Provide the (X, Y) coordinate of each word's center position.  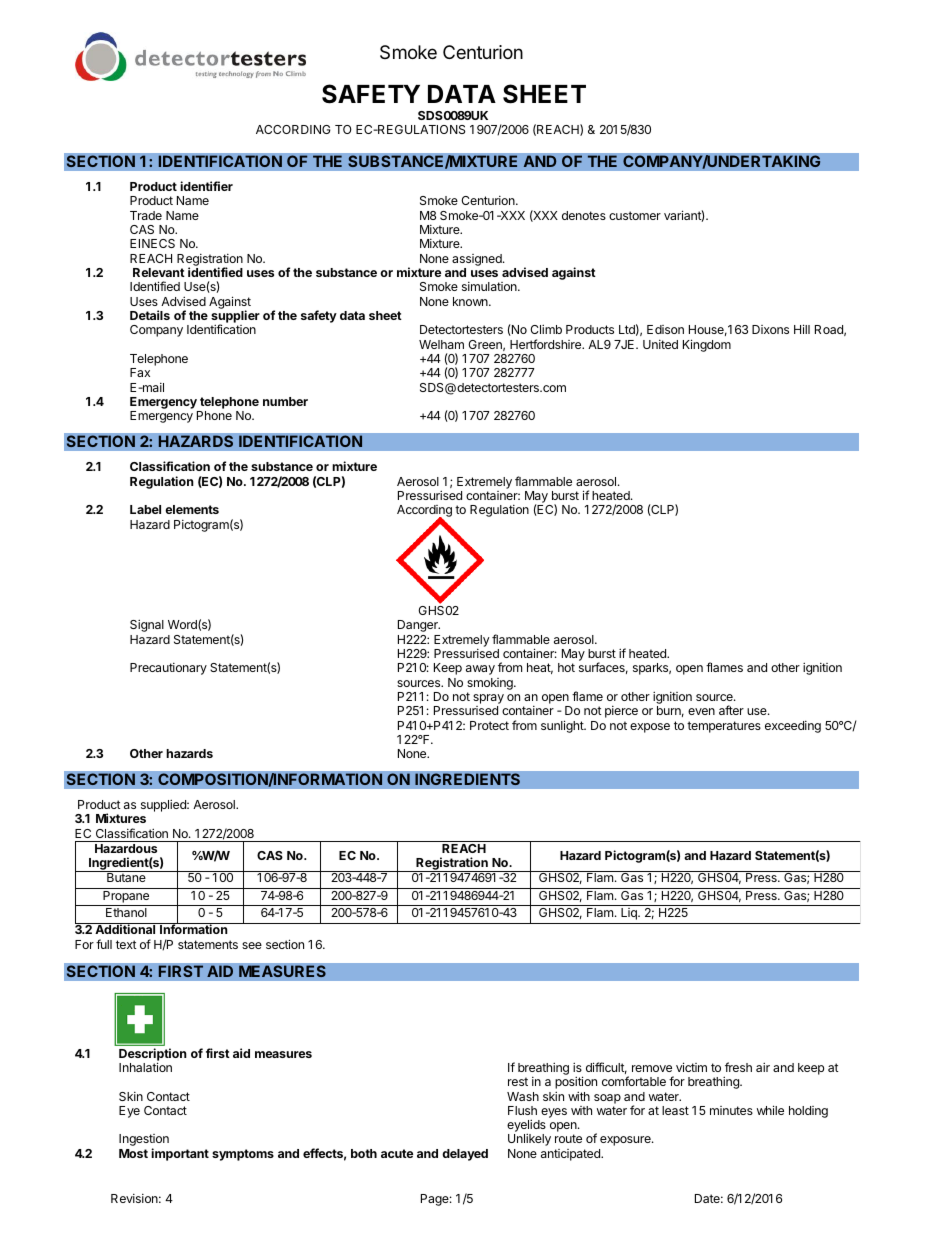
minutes (731, 1110)
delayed (465, 1155)
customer (635, 215)
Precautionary (168, 669)
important (180, 1154)
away (480, 670)
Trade (146, 215)
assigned (478, 261)
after (731, 710)
